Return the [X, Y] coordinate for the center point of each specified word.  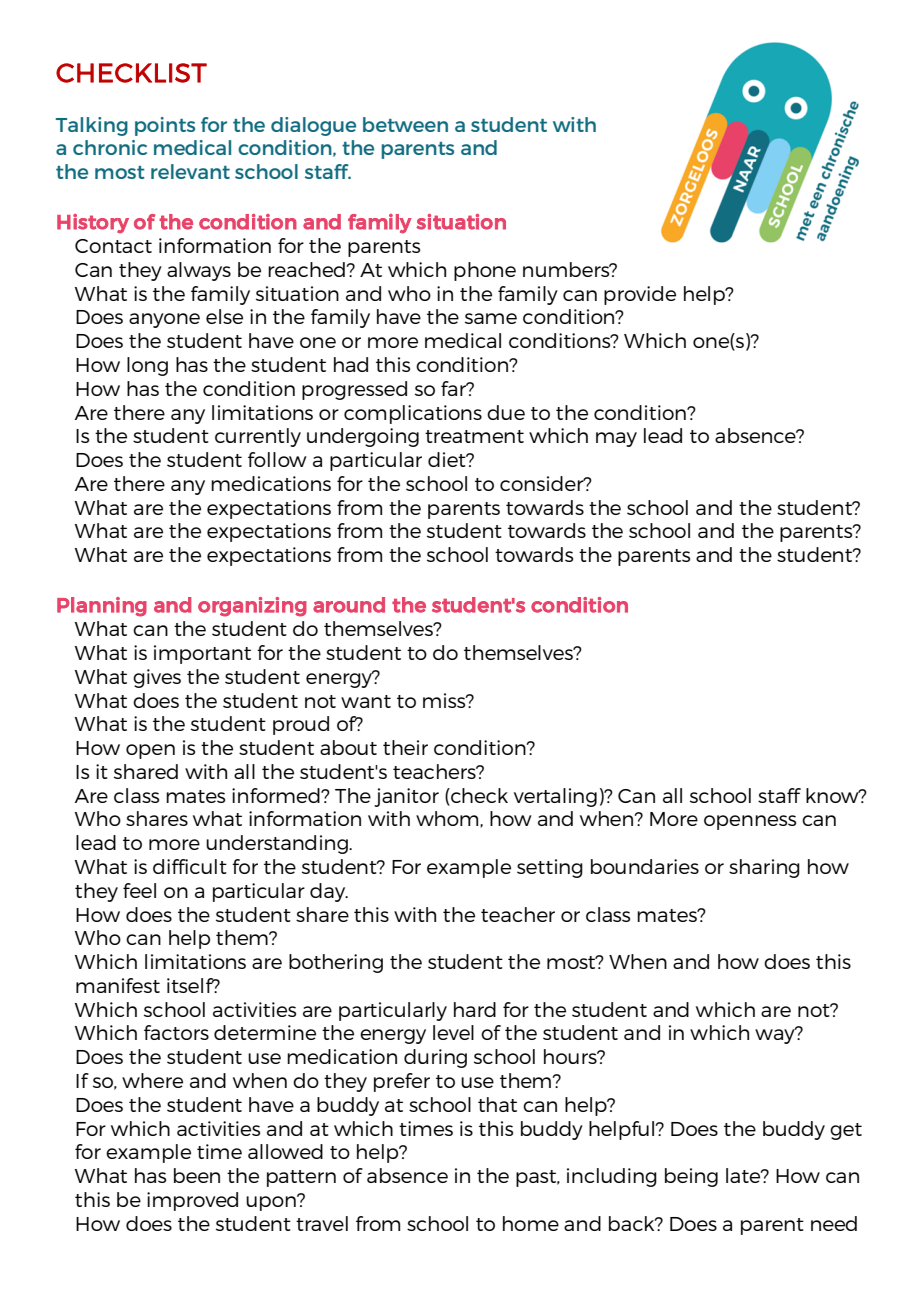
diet [448, 459]
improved [192, 1201]
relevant [190, 171]
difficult [190, 866]
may [616, 439]
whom [448, 819]
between [405, 124]
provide [640, 295]
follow [277, 459]
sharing [764, 868]
